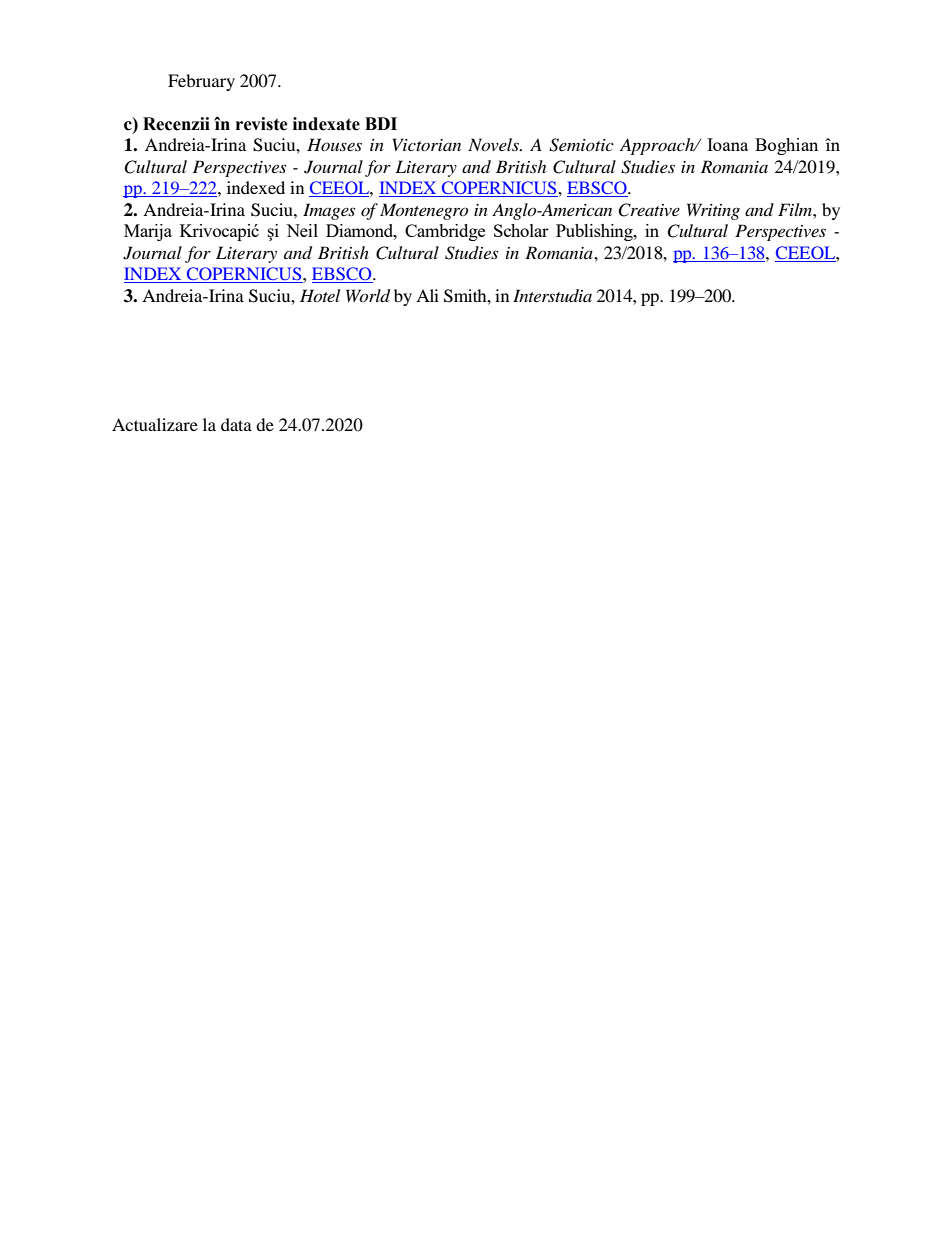  Describe the element at coordinates (658, 146) in the screenshot. I see `Approach` at that location.
